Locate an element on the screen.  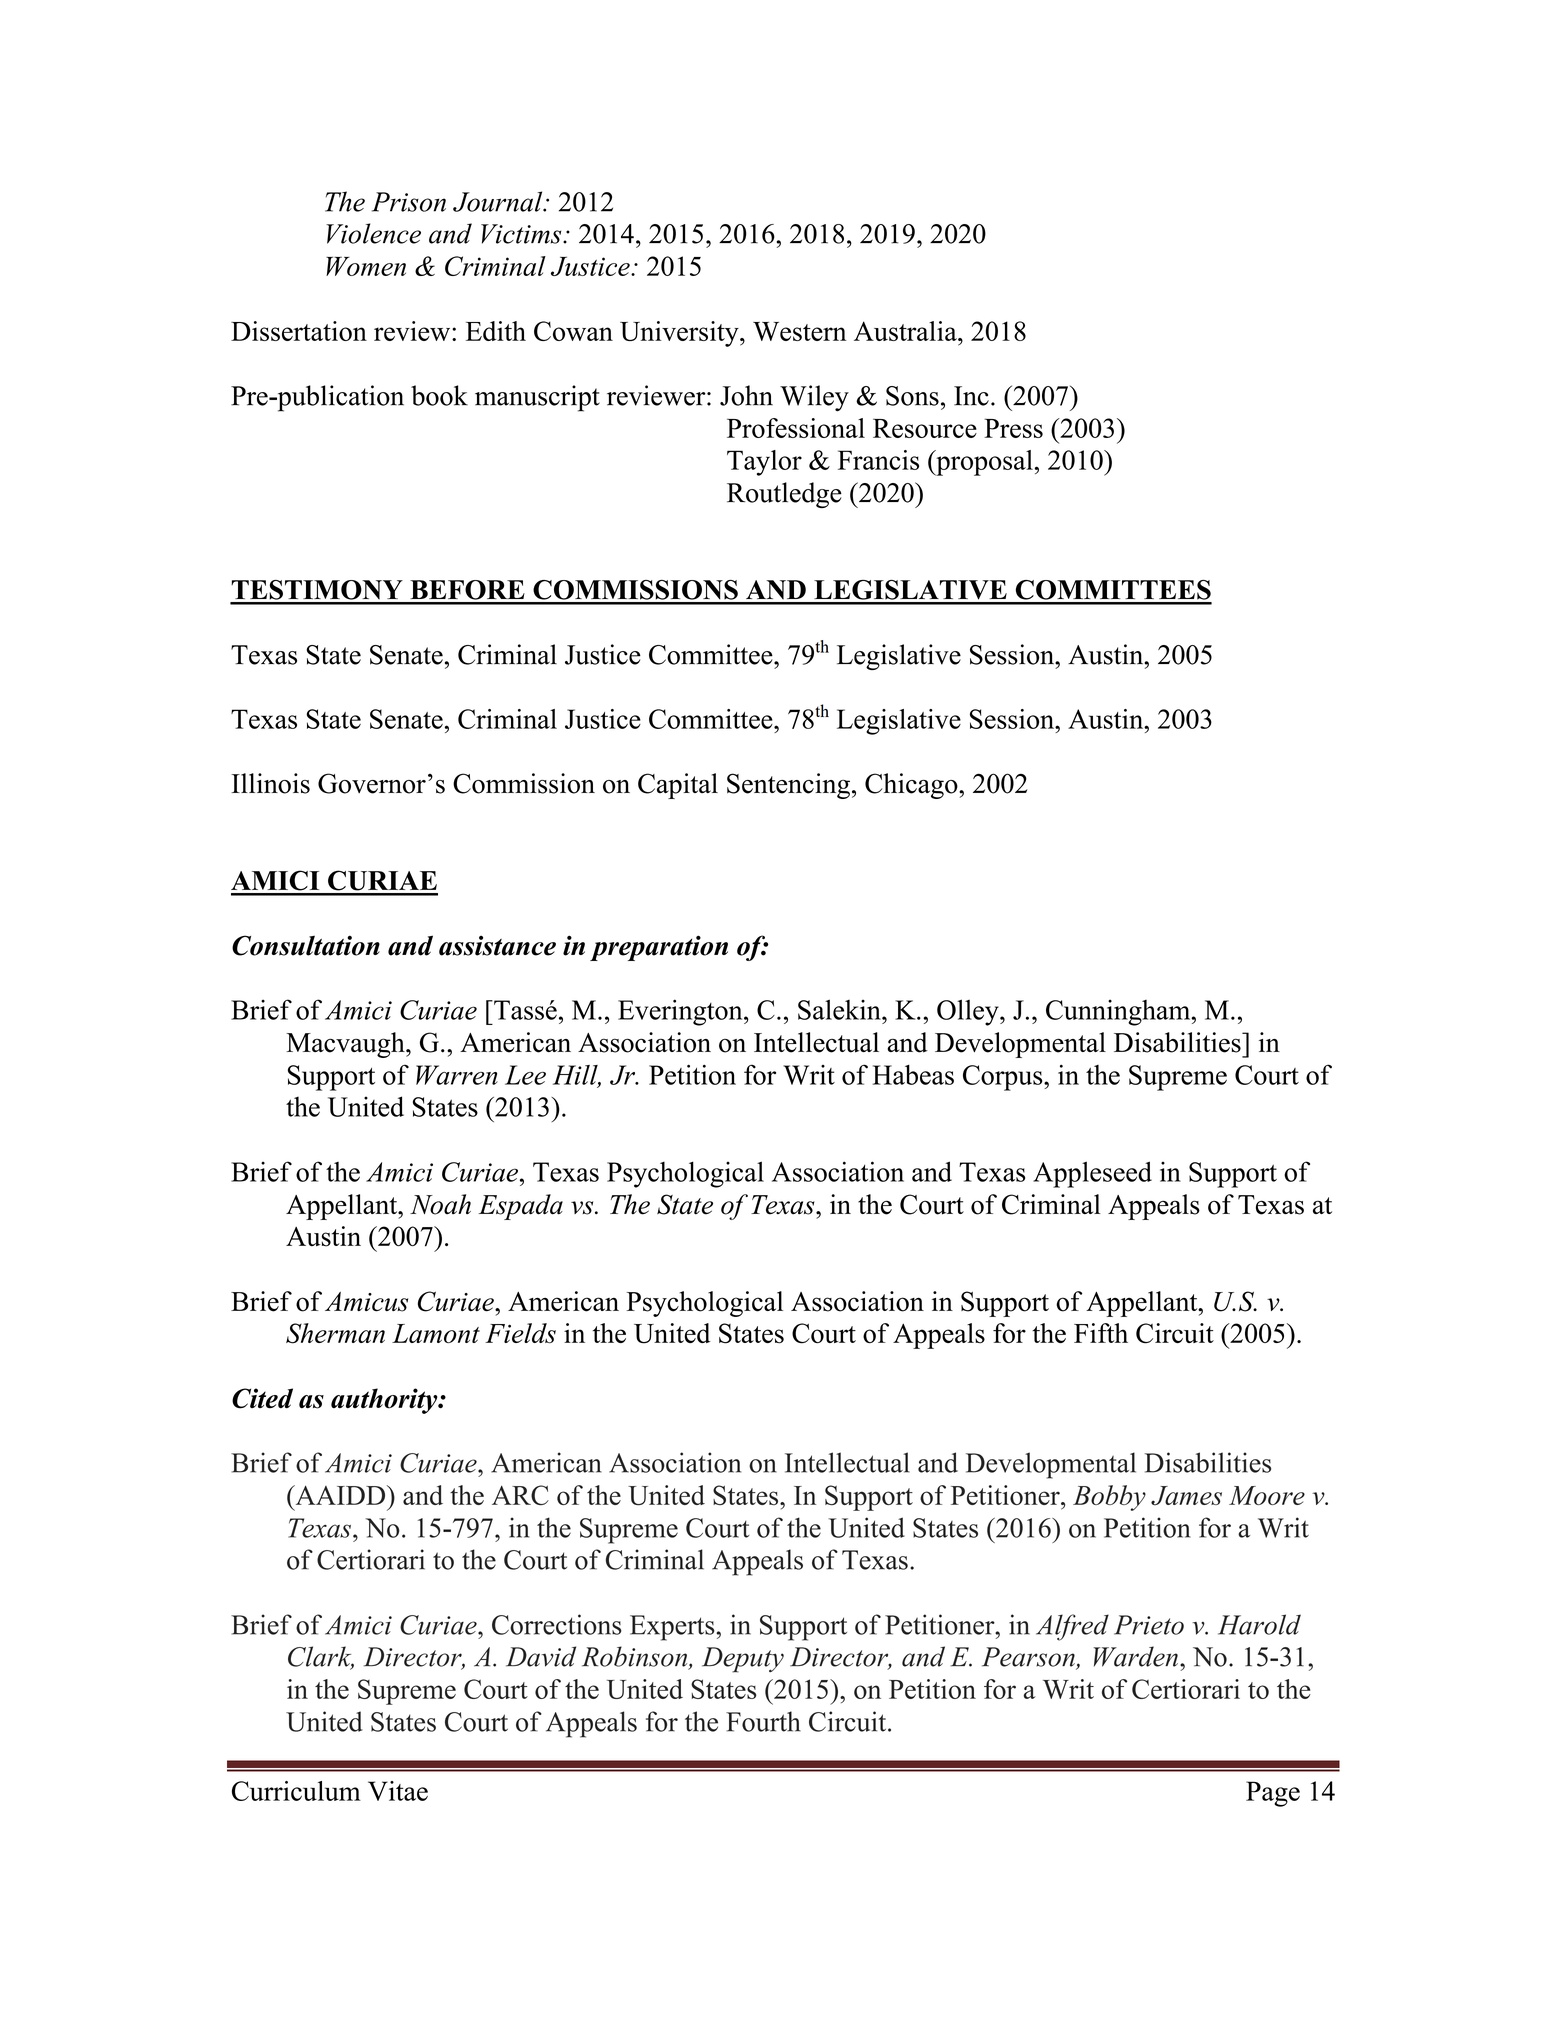
Appleseed is located at coordinates (1092, 1174).
